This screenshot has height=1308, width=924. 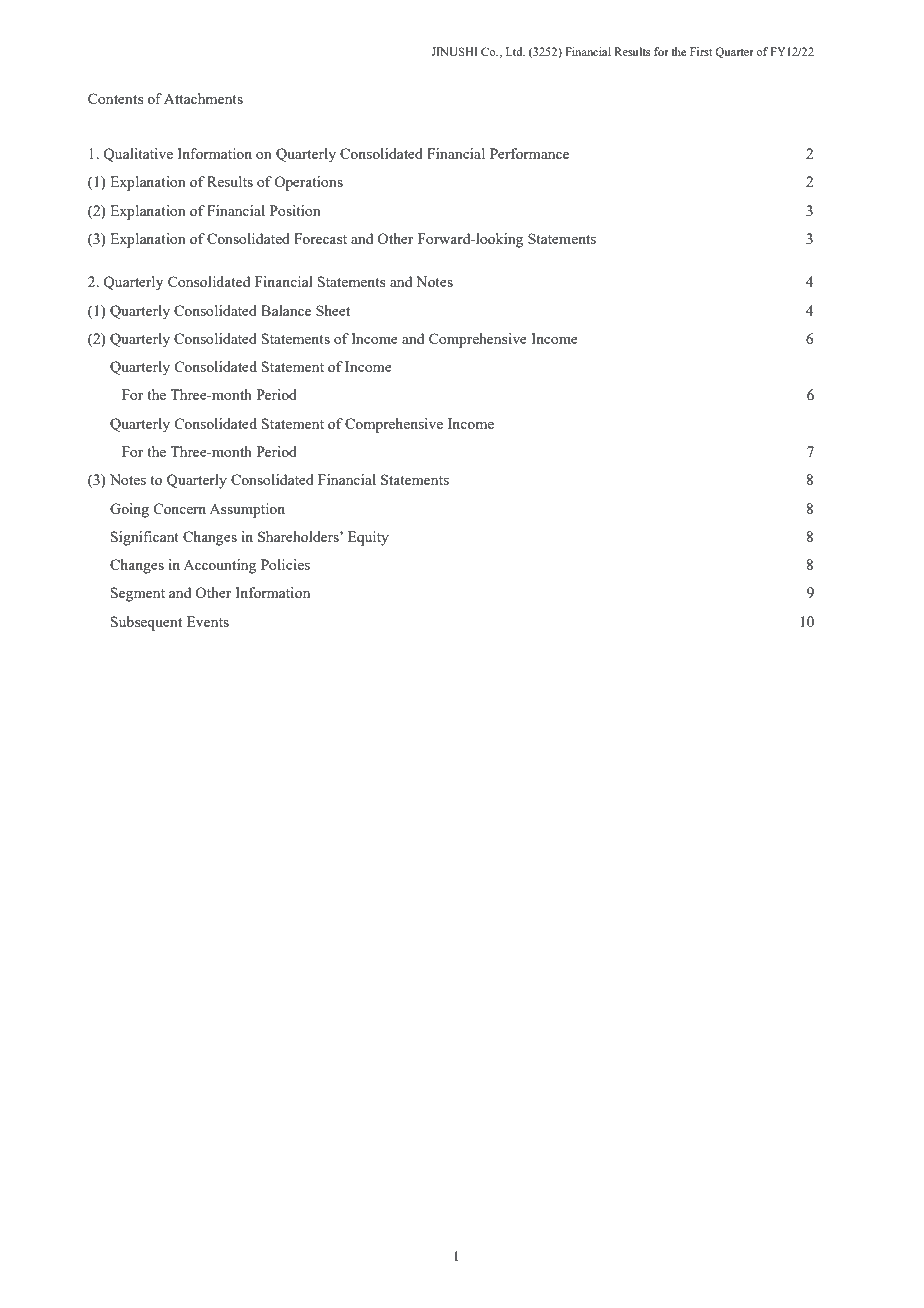 What do you see at coordinates (203, 98) in the screenshot?
I see `Attachments` at bounding box center [203, 98].
